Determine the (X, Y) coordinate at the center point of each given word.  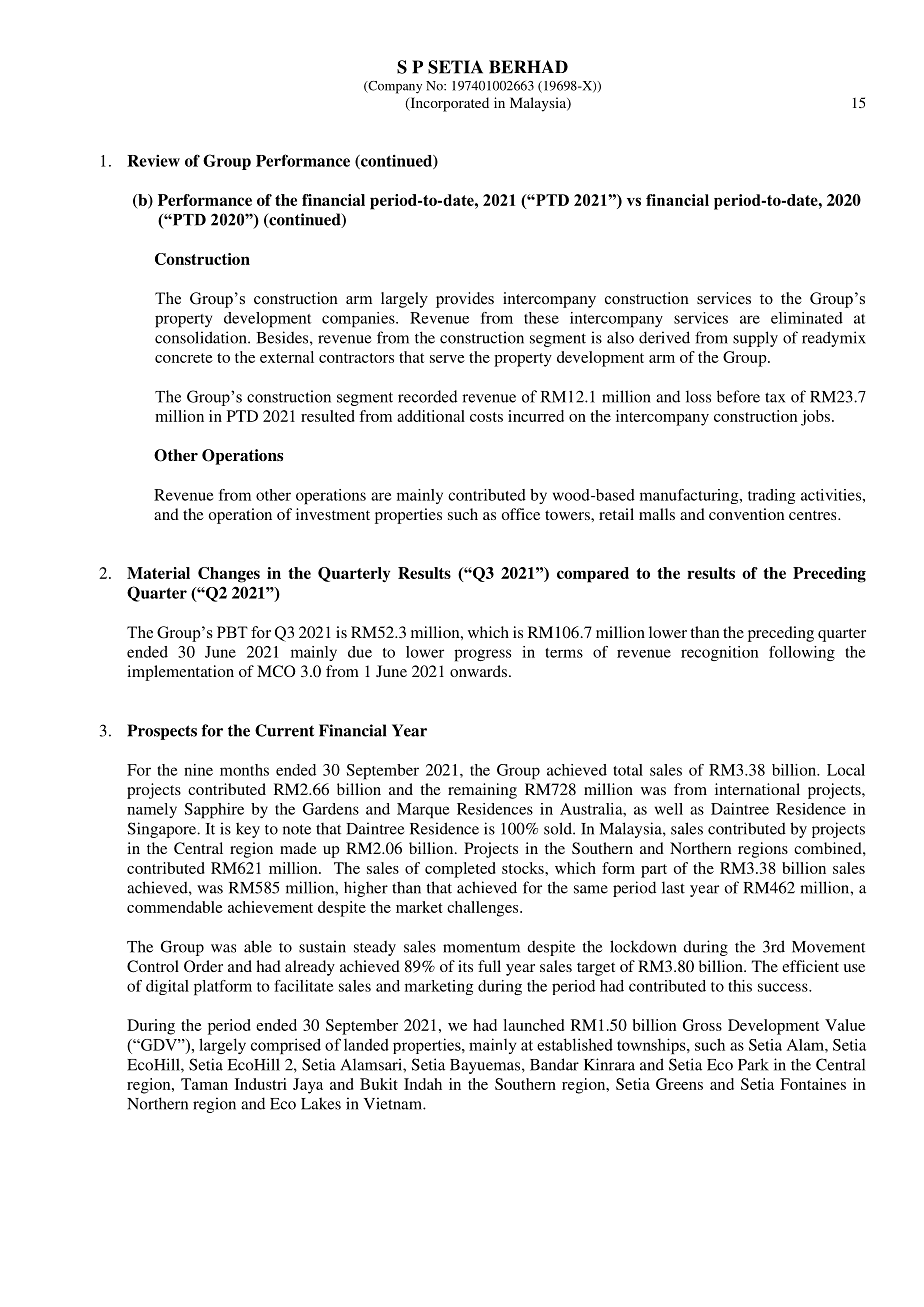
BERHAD (528, 67)
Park (753, 1064)
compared (593, 575)
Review (153, 161)
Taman (204, 1084)
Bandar (554, 1064)
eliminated (807, 318)
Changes (229, 575)
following (802, 653)
